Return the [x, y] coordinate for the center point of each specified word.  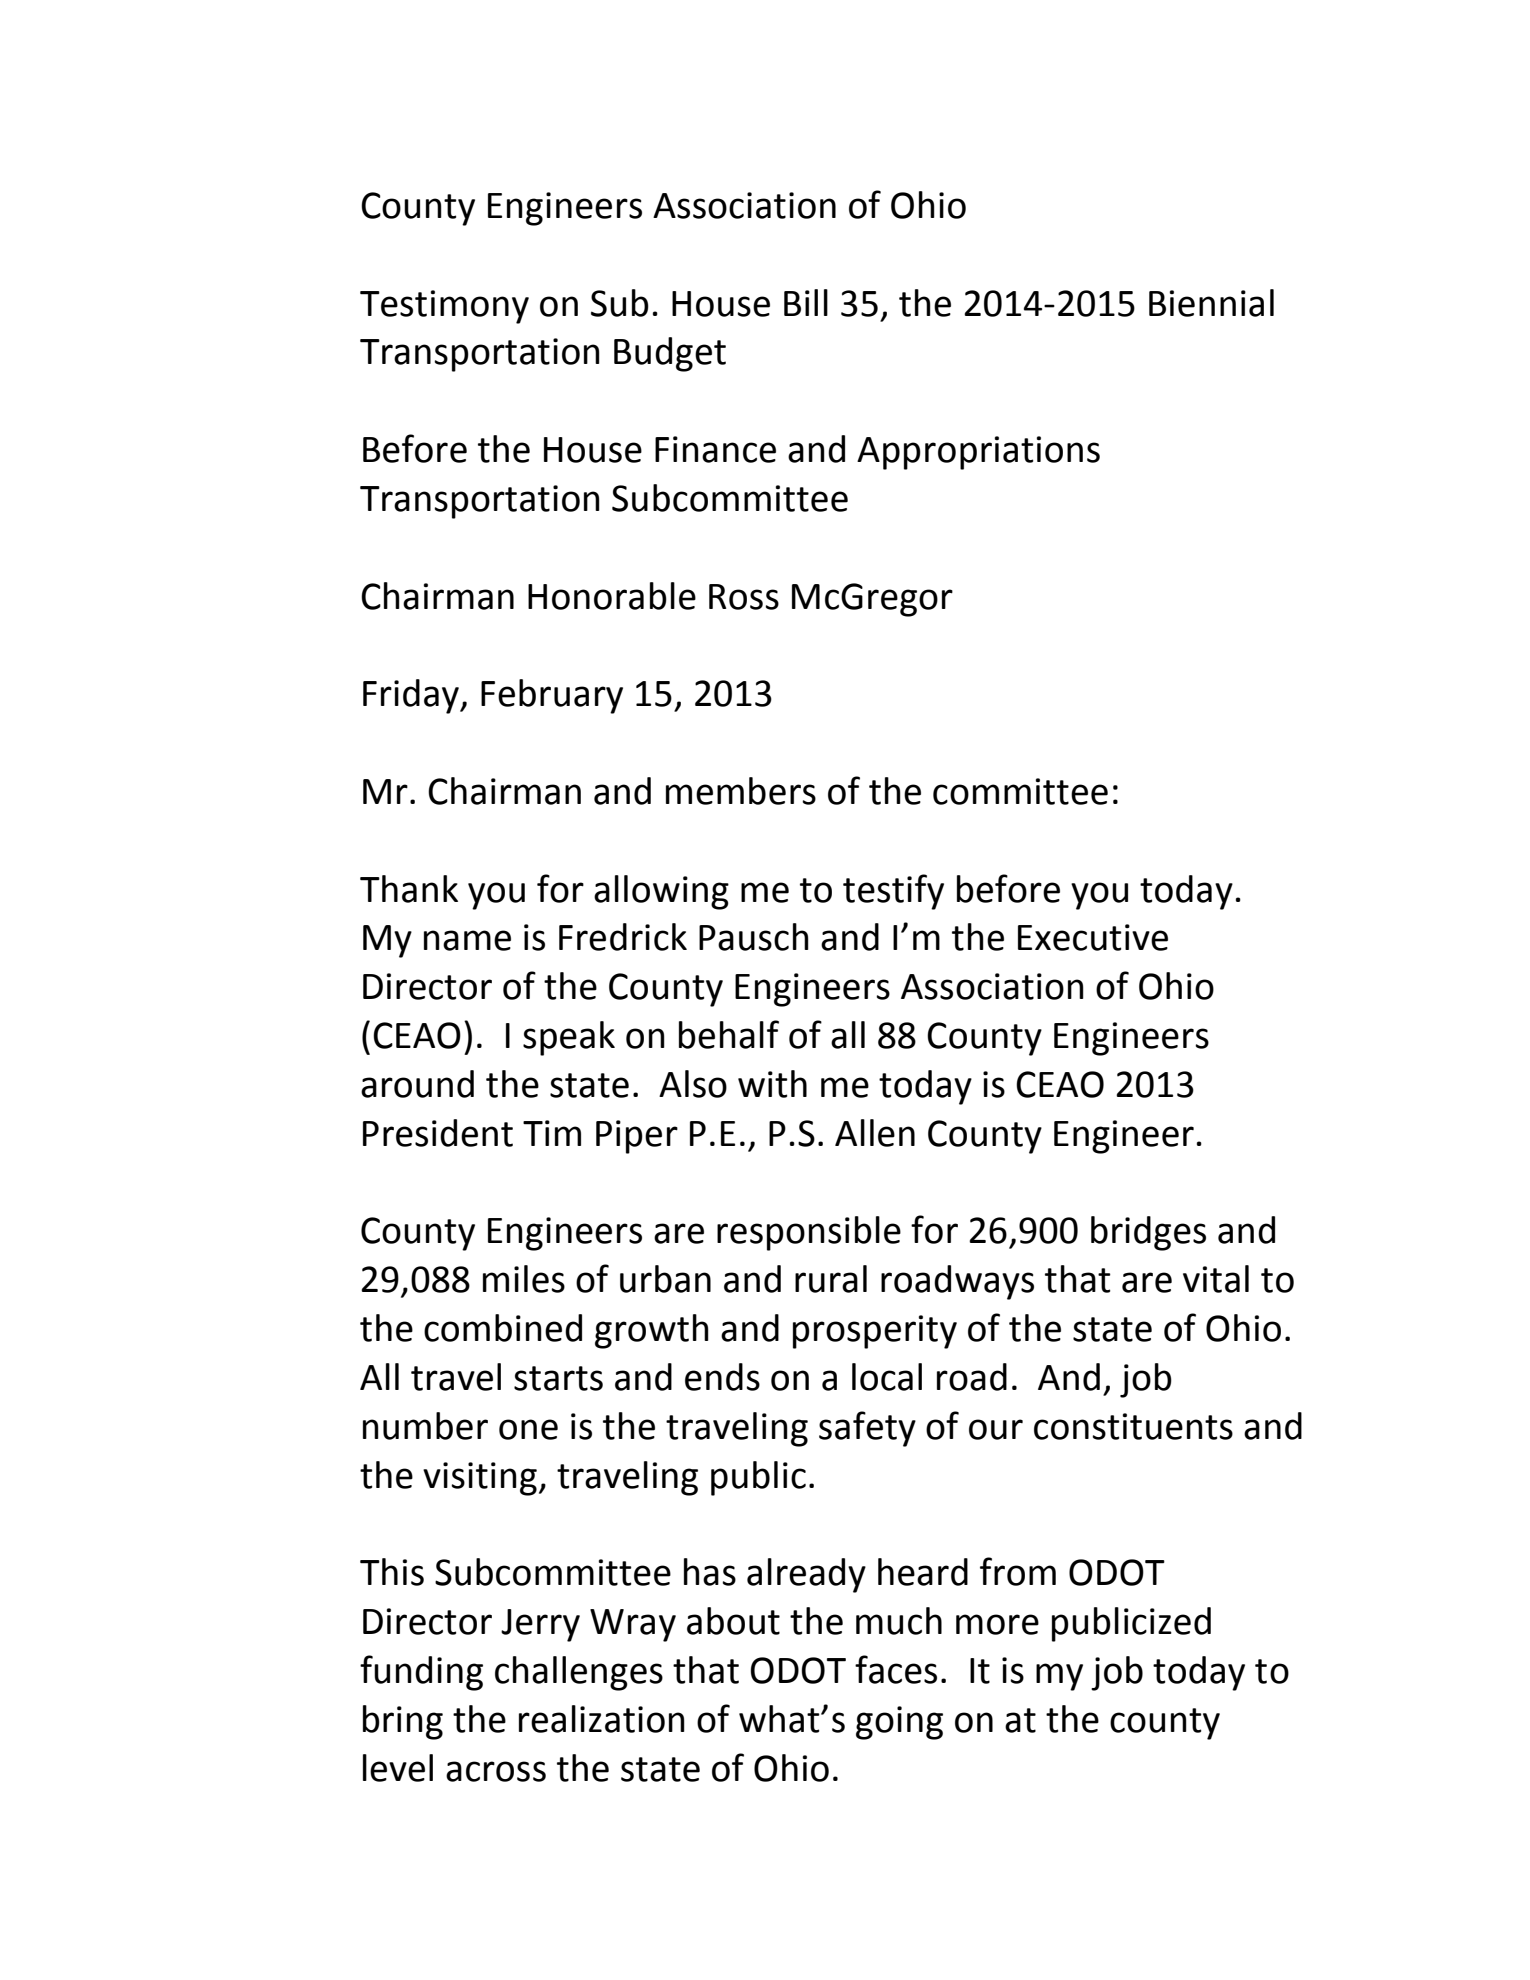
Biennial [1211, 303]
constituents [1133, 1426]
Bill [806, 302]
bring [403, 1722]
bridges [1148, 1233]
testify [893, 892]
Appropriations [978, 453]
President [438, 1133]
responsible [809, 1233]
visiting [480, 1479]
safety [867, 1429]
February [552, 696]
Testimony [444, 307]
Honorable [612, 596]
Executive [1093, 937]
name [467, 940]
